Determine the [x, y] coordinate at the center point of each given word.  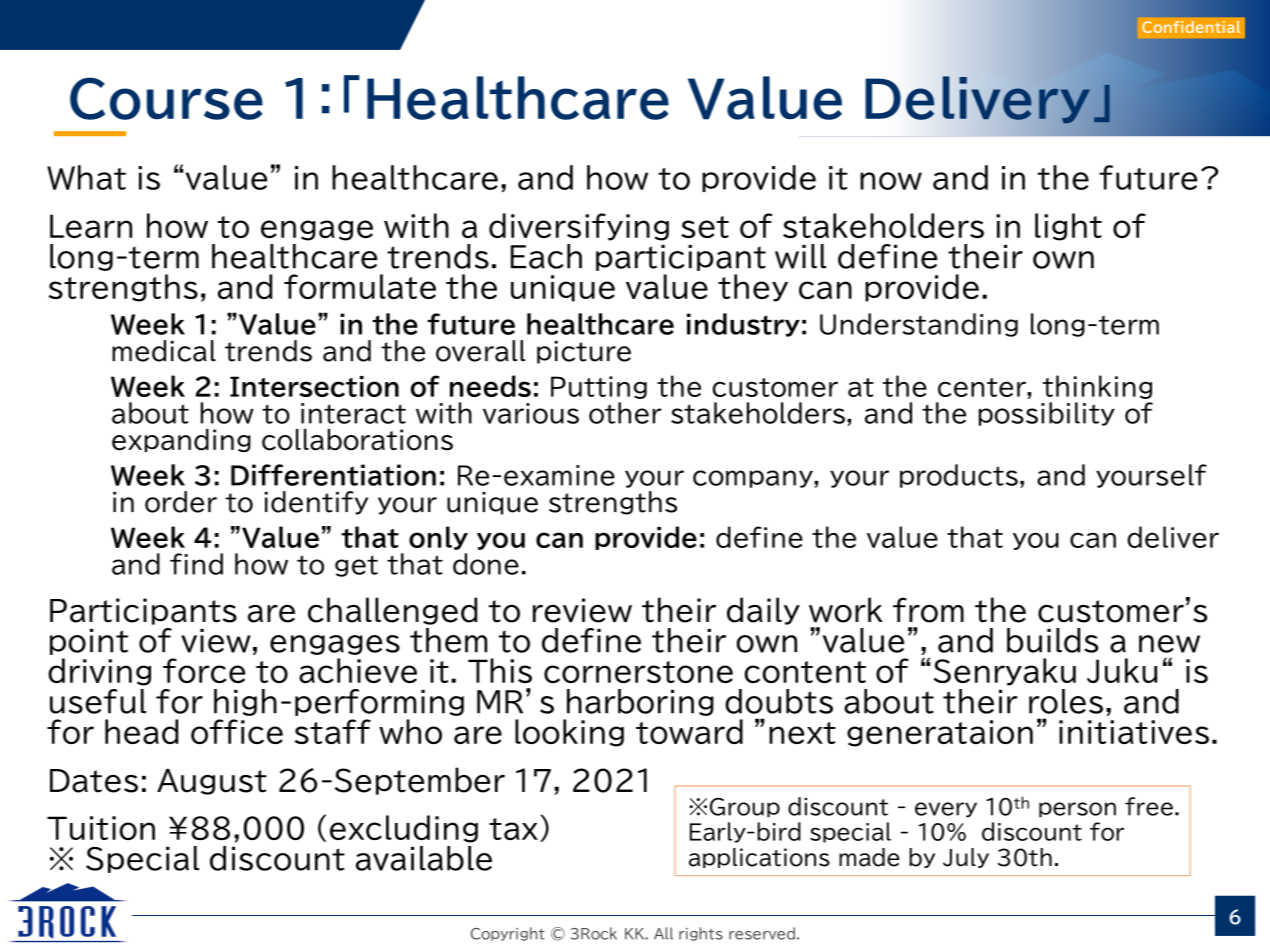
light [1068, 227]
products [959, 476]
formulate [360, 286]
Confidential [1191, 27]
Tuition [101, 828]
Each [546, 256]
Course [166, 98]
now [891, 181]
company [754, 479]
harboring [640, 702]
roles [1066, 701]
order [181, 502]
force [204, 670]
